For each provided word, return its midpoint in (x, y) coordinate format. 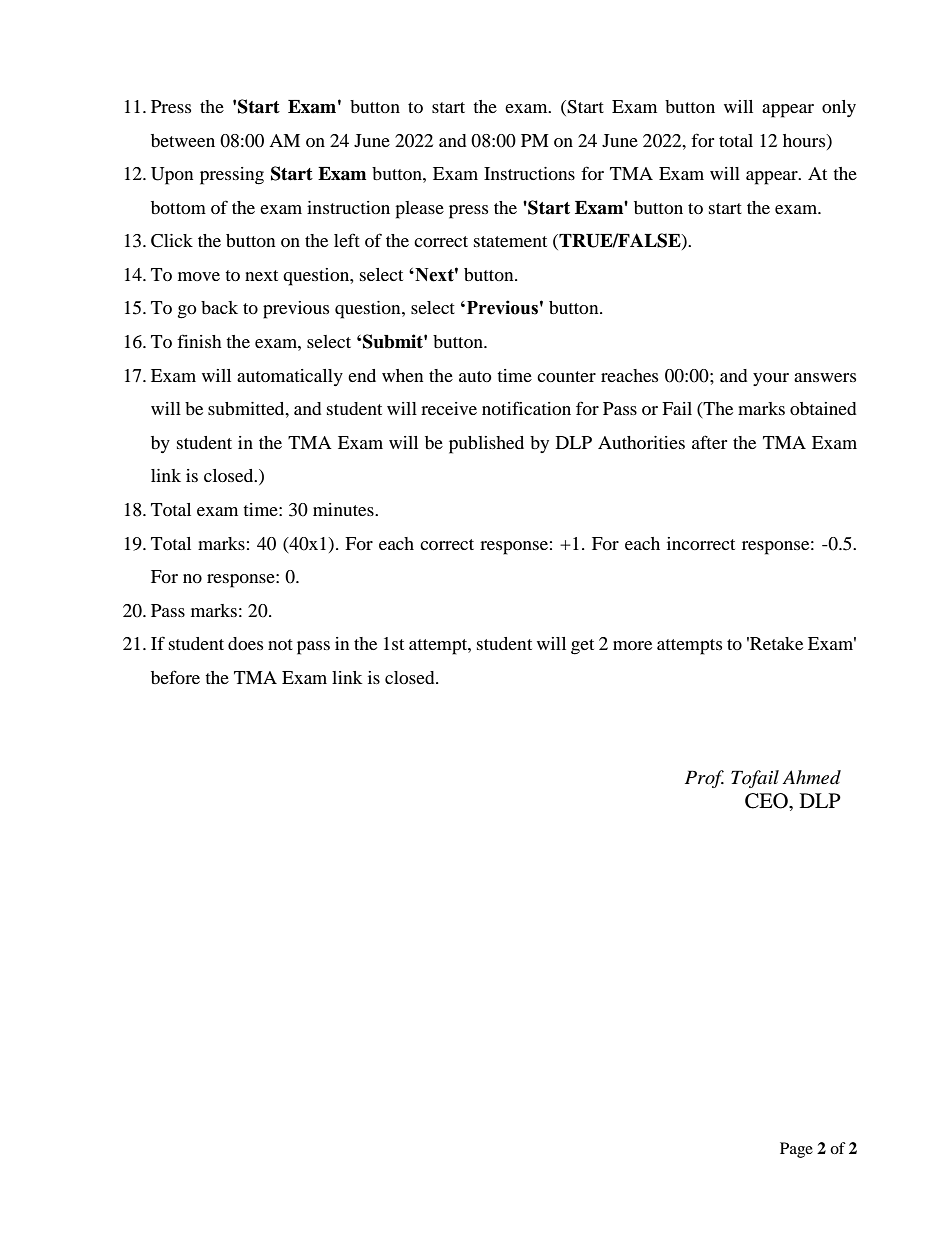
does (245, 643)
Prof (704, 779)
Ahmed (812, 777)
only (839, 108)
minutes (344, 509)
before (175, 677)
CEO (767, 801)
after (709, 442)
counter (566, 376)
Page (796, 1150)
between (183, 140)
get (582, 647)
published (486, 445)
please (419, 210)
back (219, 307)
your (771, 379)
